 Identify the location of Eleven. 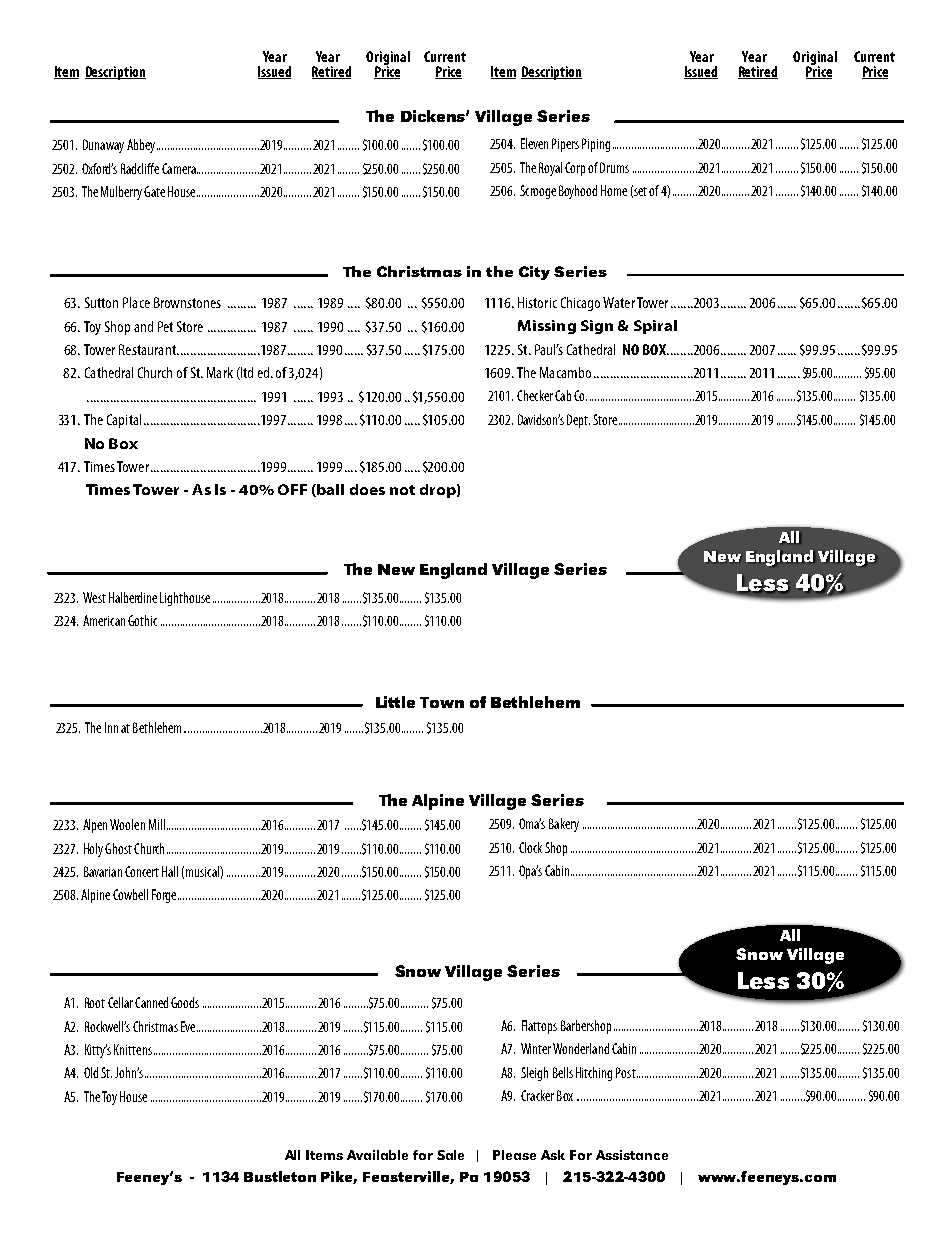
(534, 143).
